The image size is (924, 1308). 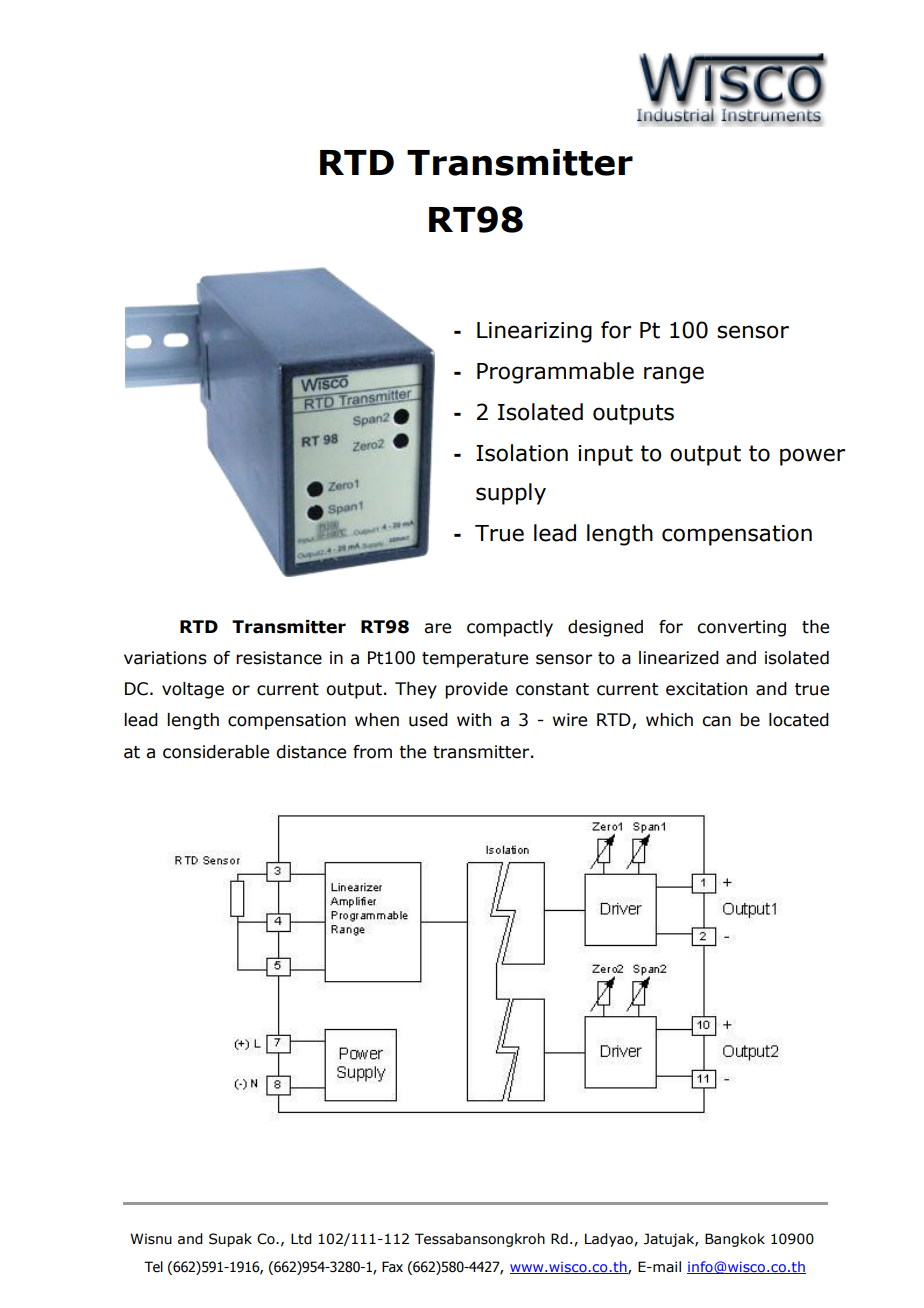 I want to click on from, so click(x=372, y=752).
